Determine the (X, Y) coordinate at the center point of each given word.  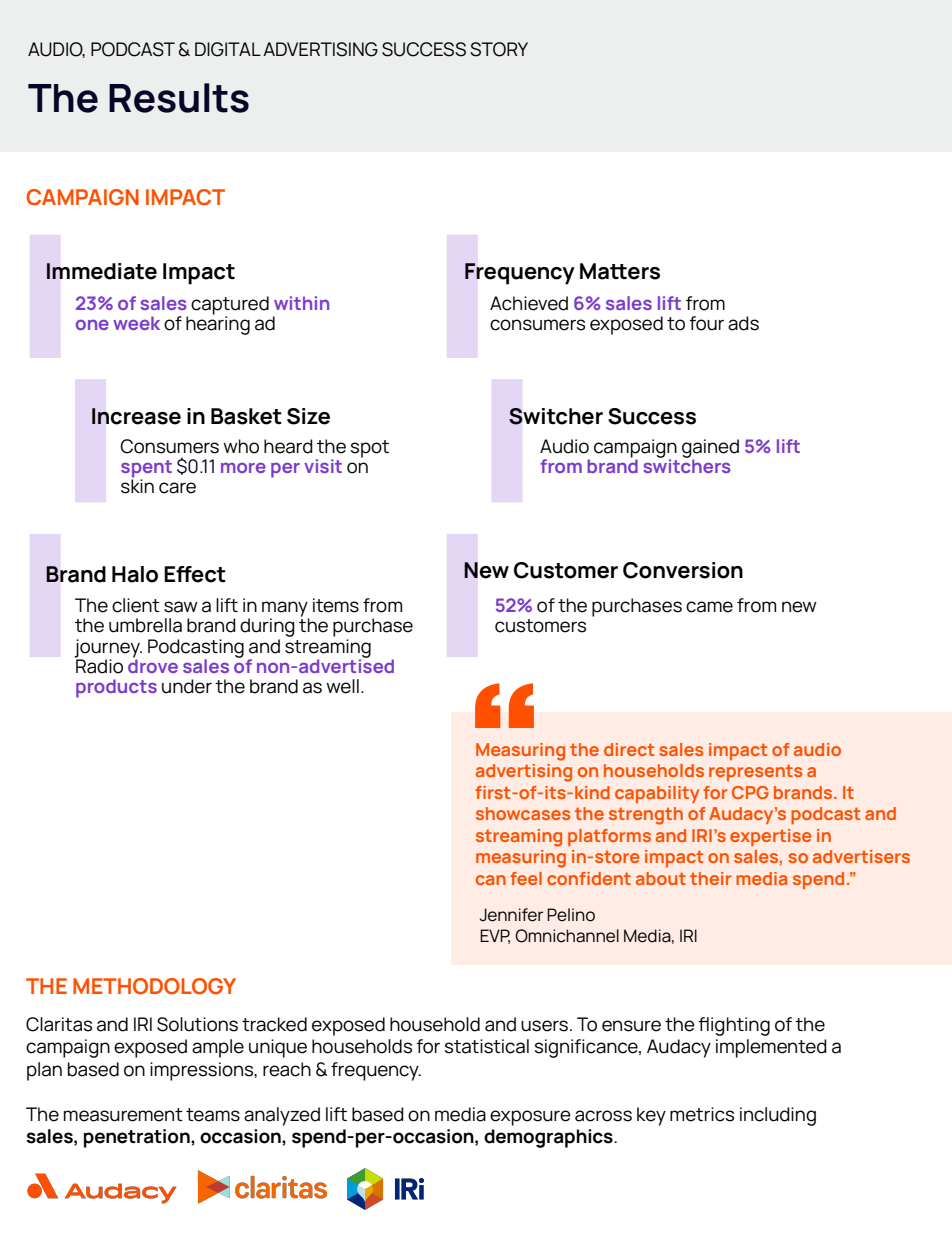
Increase (136, 416)
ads (743, 323)
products (116, 688)
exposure (530, 1118)
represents (755, 772)
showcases (523, 813)
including (778, 1116)
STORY (499, 49)
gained (710, 449)
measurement (123, 1115)
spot (370, 449)
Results (179, 98)
